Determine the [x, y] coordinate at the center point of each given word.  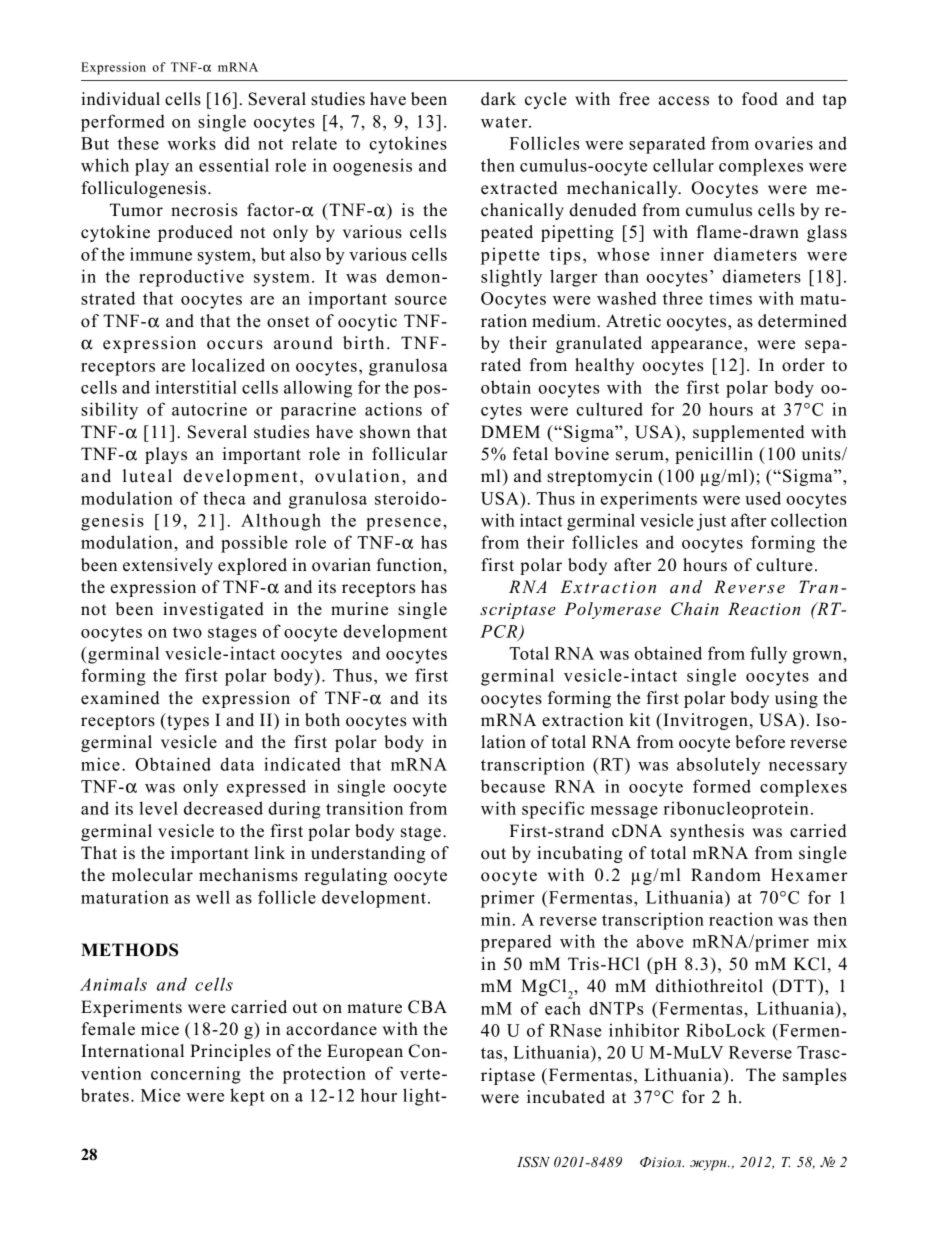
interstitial [196, 387]
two [187, 632]
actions [393, 409]
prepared [516, 943]
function [410, 565]
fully [768, 655]
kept [247, 1097]
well [213, 897]
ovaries [784, 143]
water [505, 122]
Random [726, 875]
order [803, 365]
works [191, 143]
